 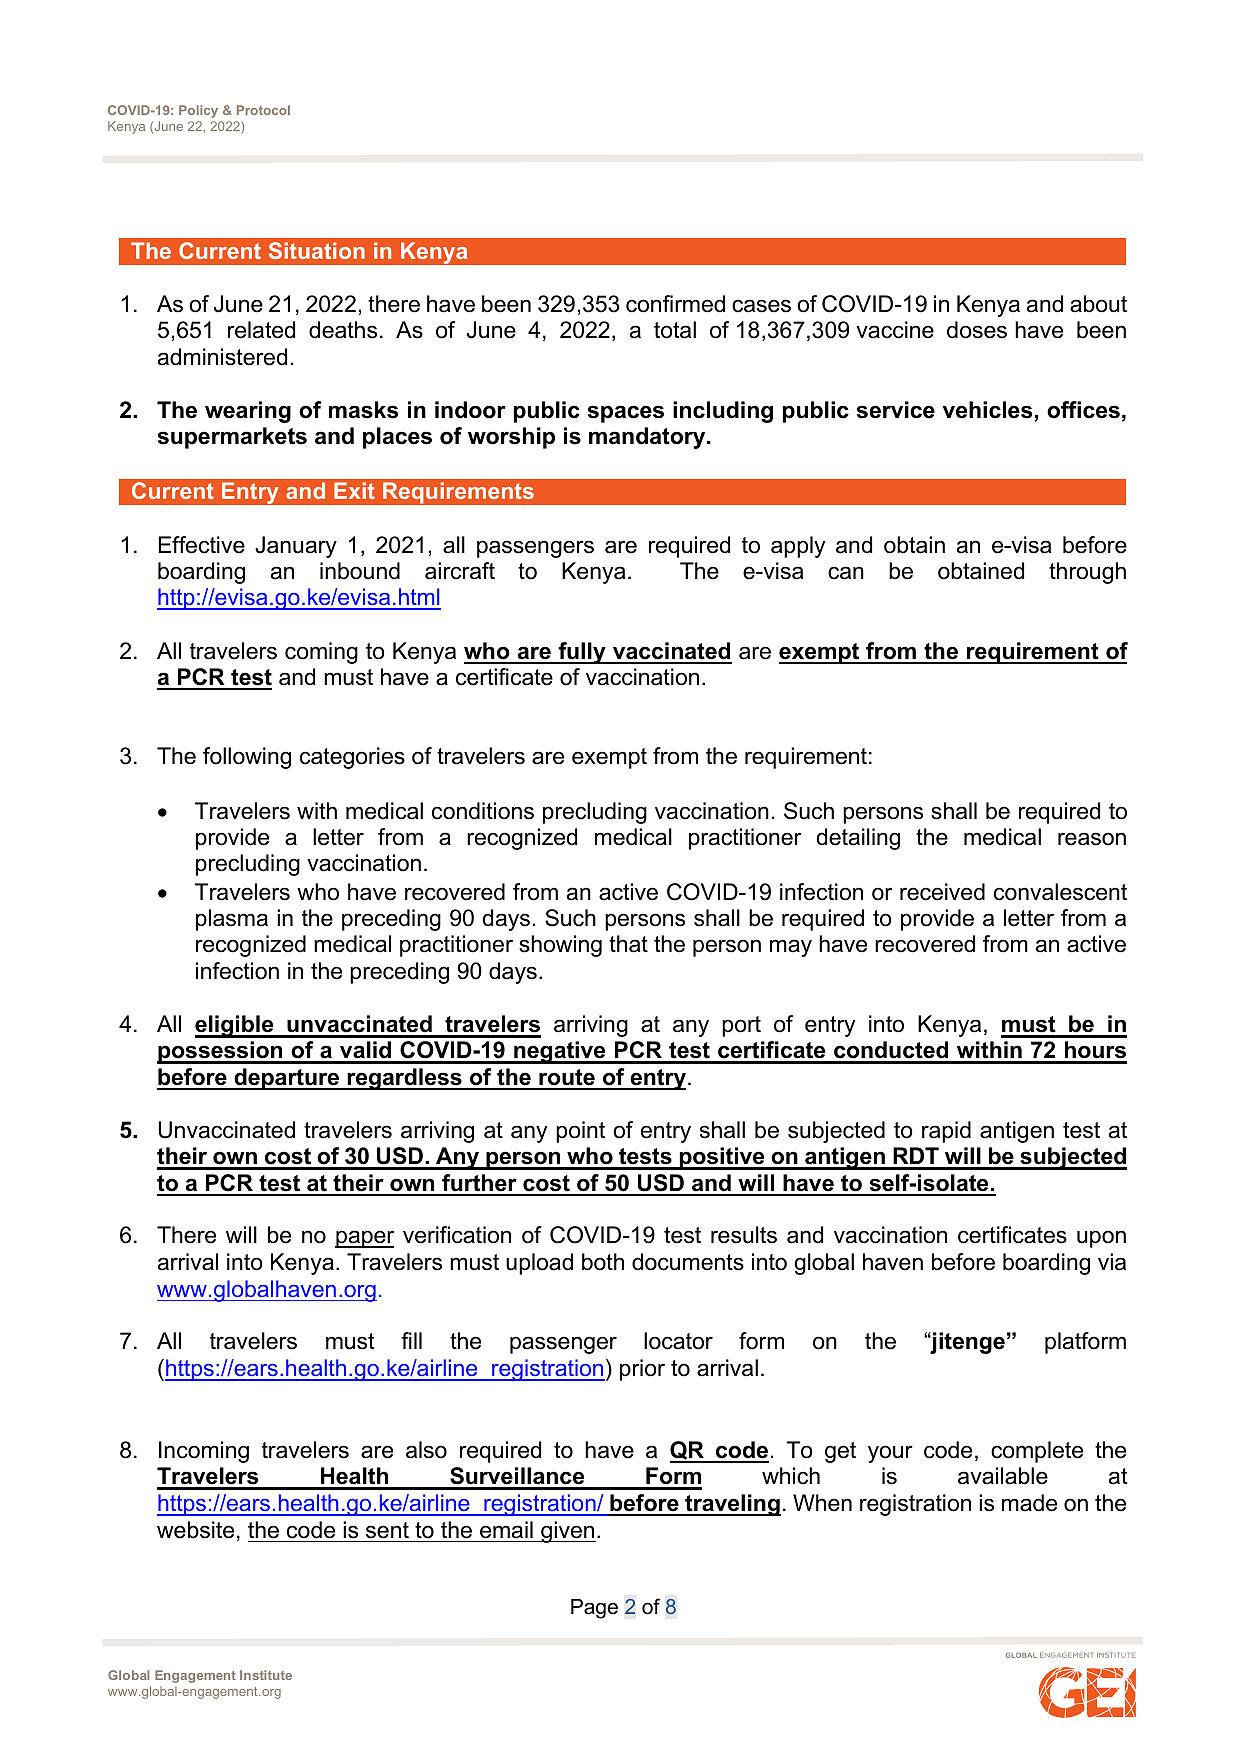 I want to click on fully, so click(x=582, y=653).
